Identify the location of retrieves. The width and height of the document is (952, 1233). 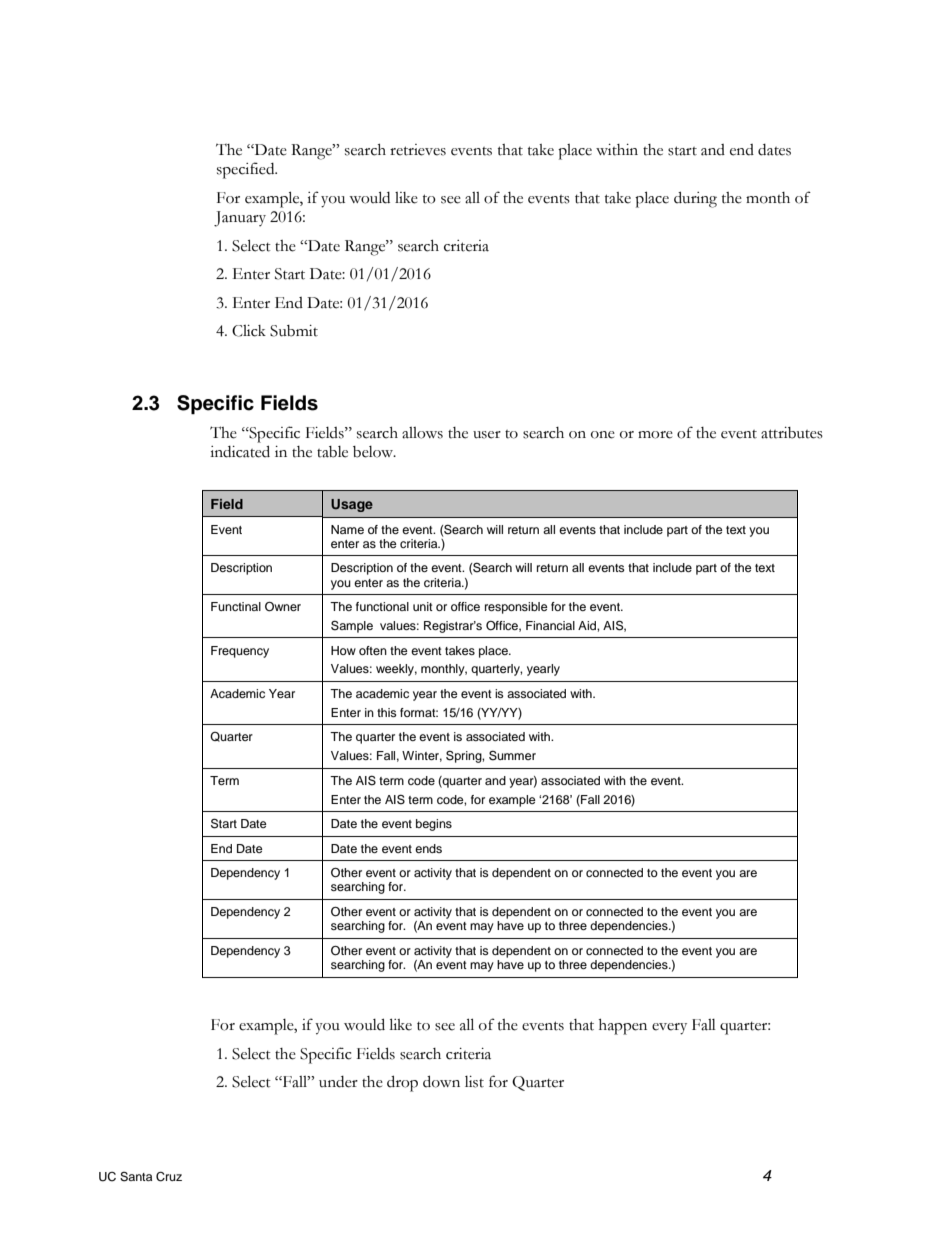
(418, 150).
